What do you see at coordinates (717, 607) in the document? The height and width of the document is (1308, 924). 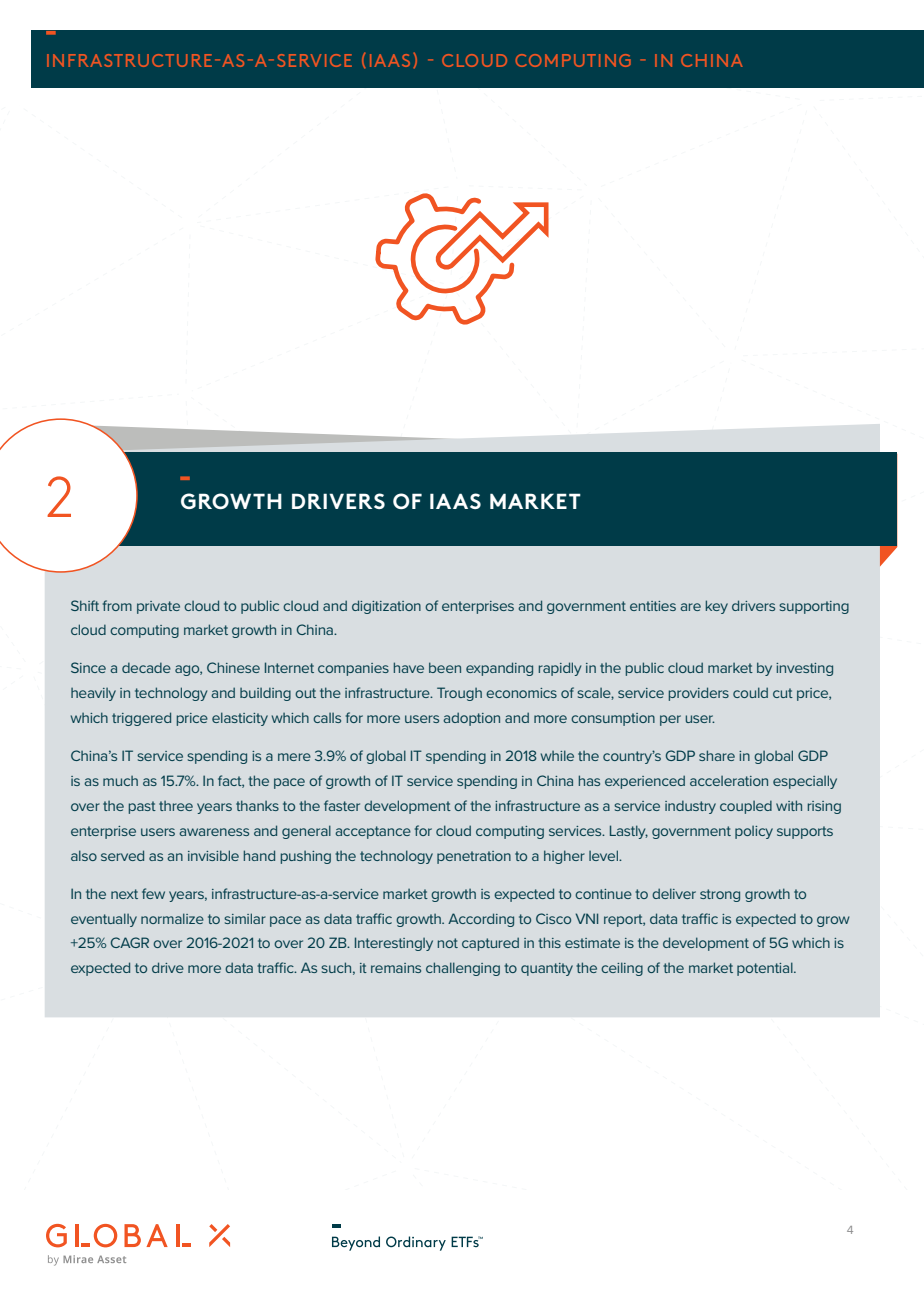 I see `key` at bounding box center [717, 607].
